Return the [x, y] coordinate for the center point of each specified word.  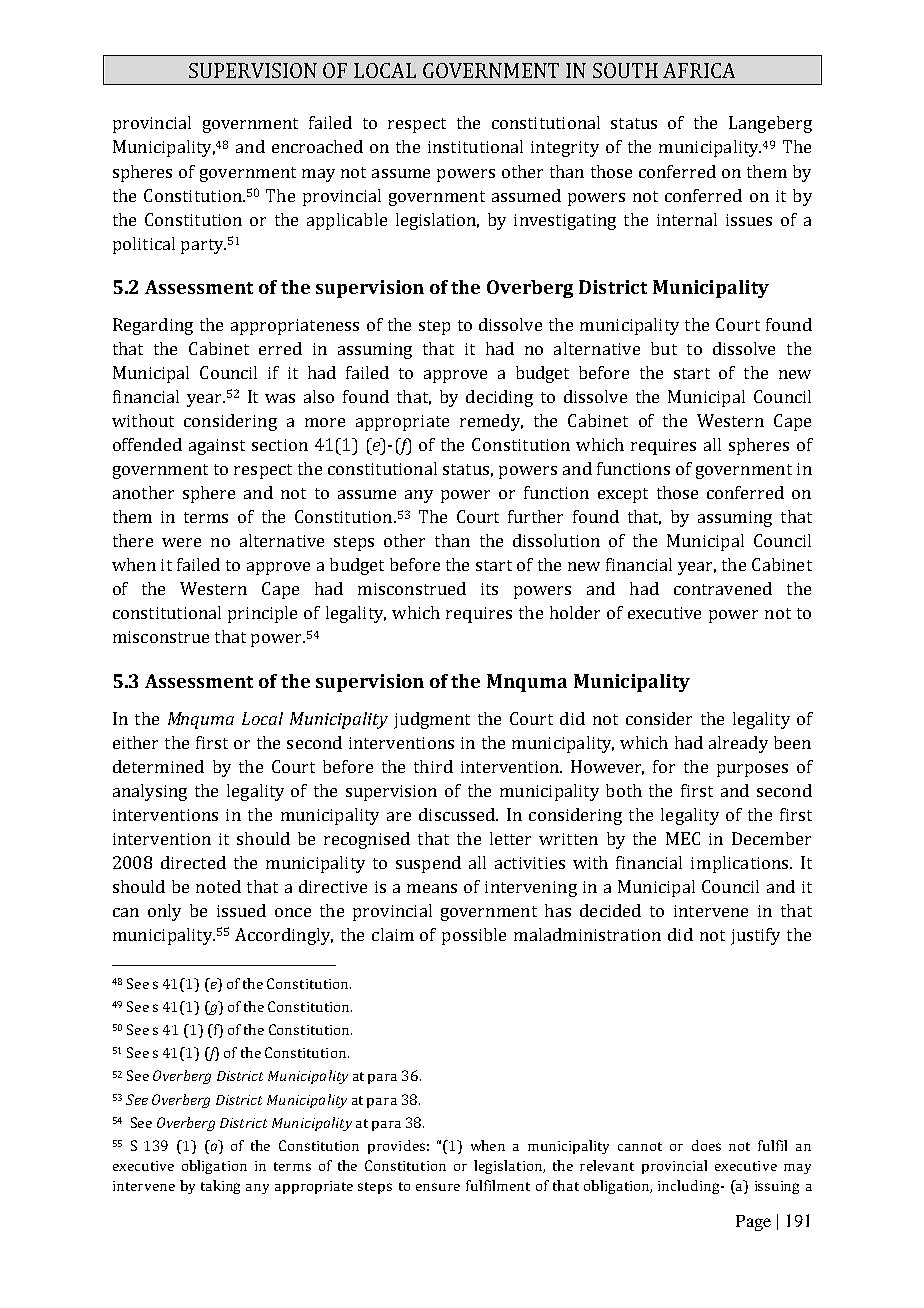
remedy [491, 422]
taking [220, 1187]
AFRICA [699, 70]
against [217, 447]
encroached [317, 146]
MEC [683, 838]
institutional [475, 146]
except [623, 495]
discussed [458, 814]
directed [193, 862]
